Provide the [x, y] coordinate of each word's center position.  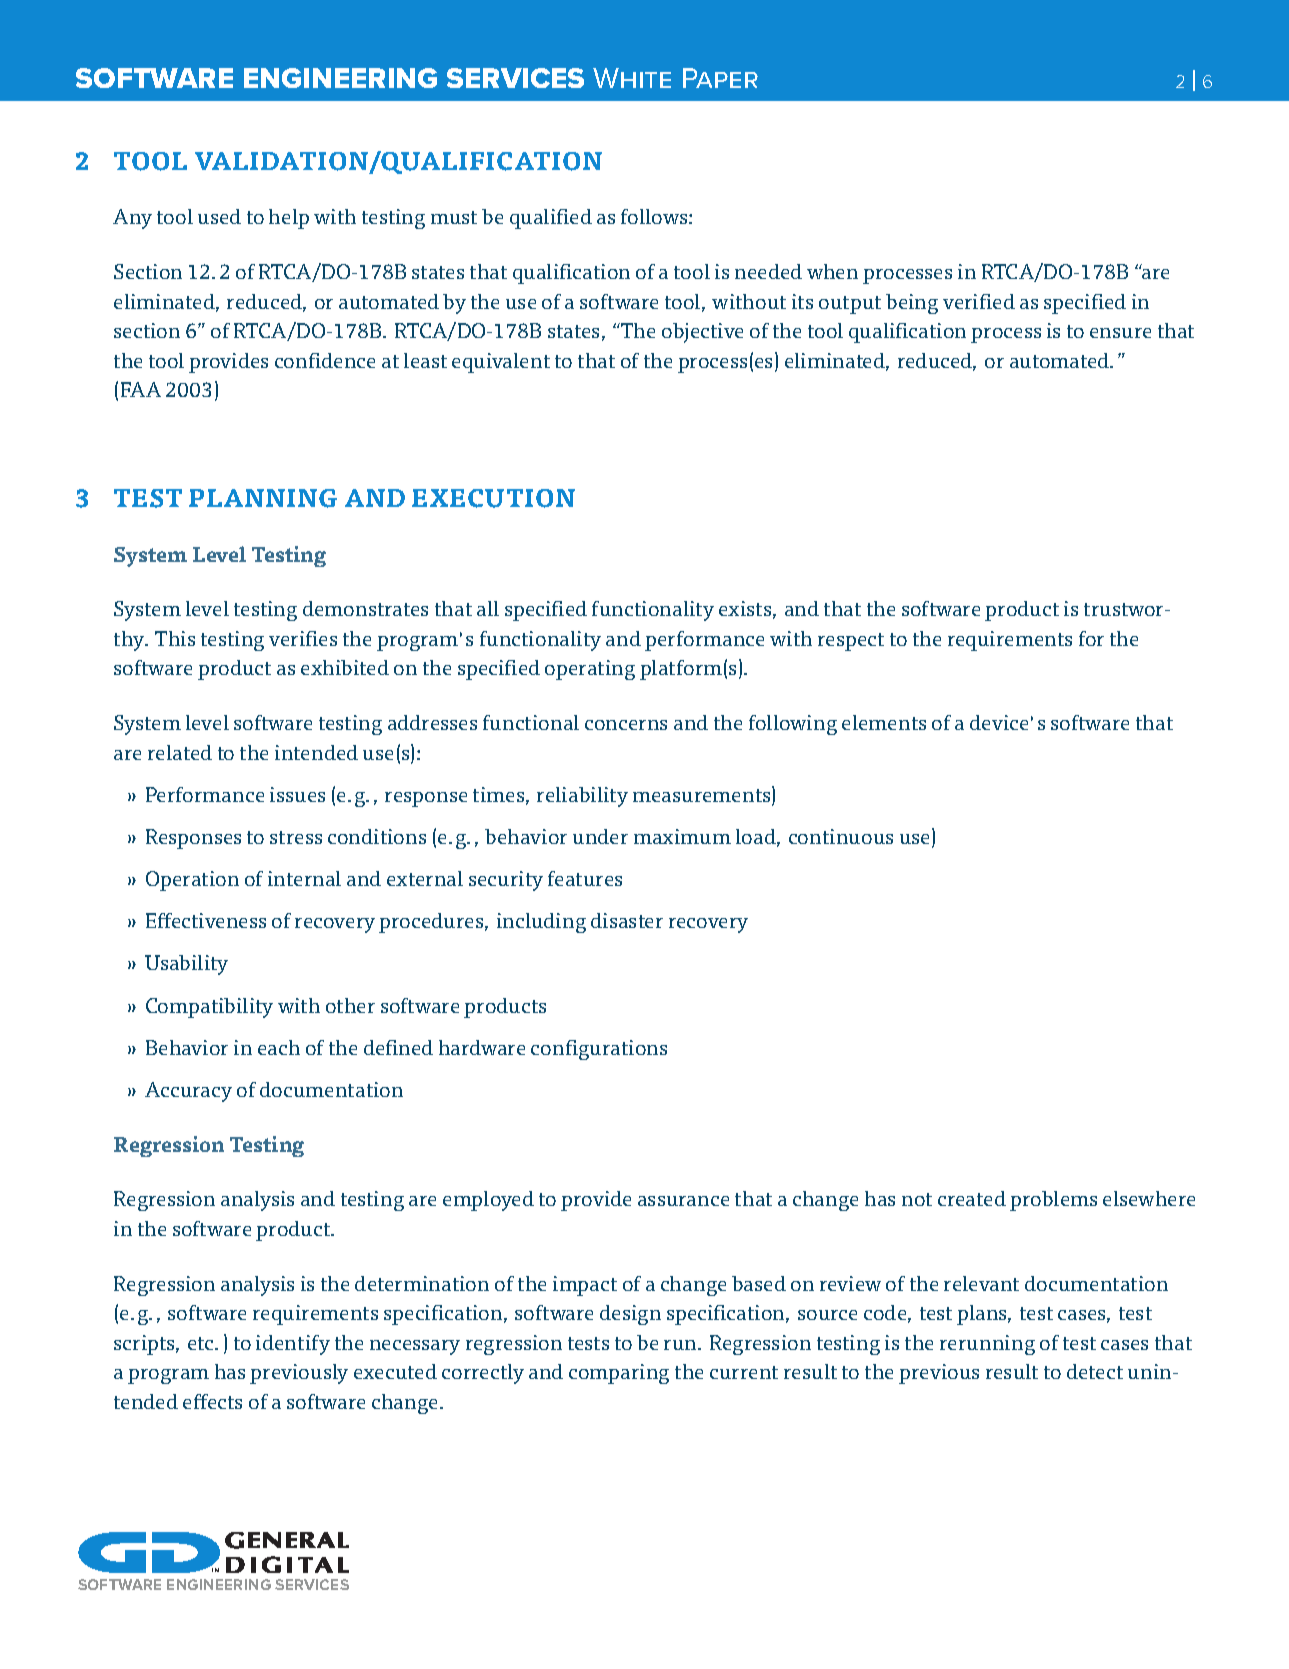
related [180, 752]
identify [293, 1345]
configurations [599, 1050]
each [279, 1047]
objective [702, 333]
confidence [325, 360]
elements [884, 722]
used [219, 216]
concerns [626, 725]
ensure [1120, 333]
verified [979, 301]
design [630, 1315]
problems [1053, 1201]
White [632, 78]
